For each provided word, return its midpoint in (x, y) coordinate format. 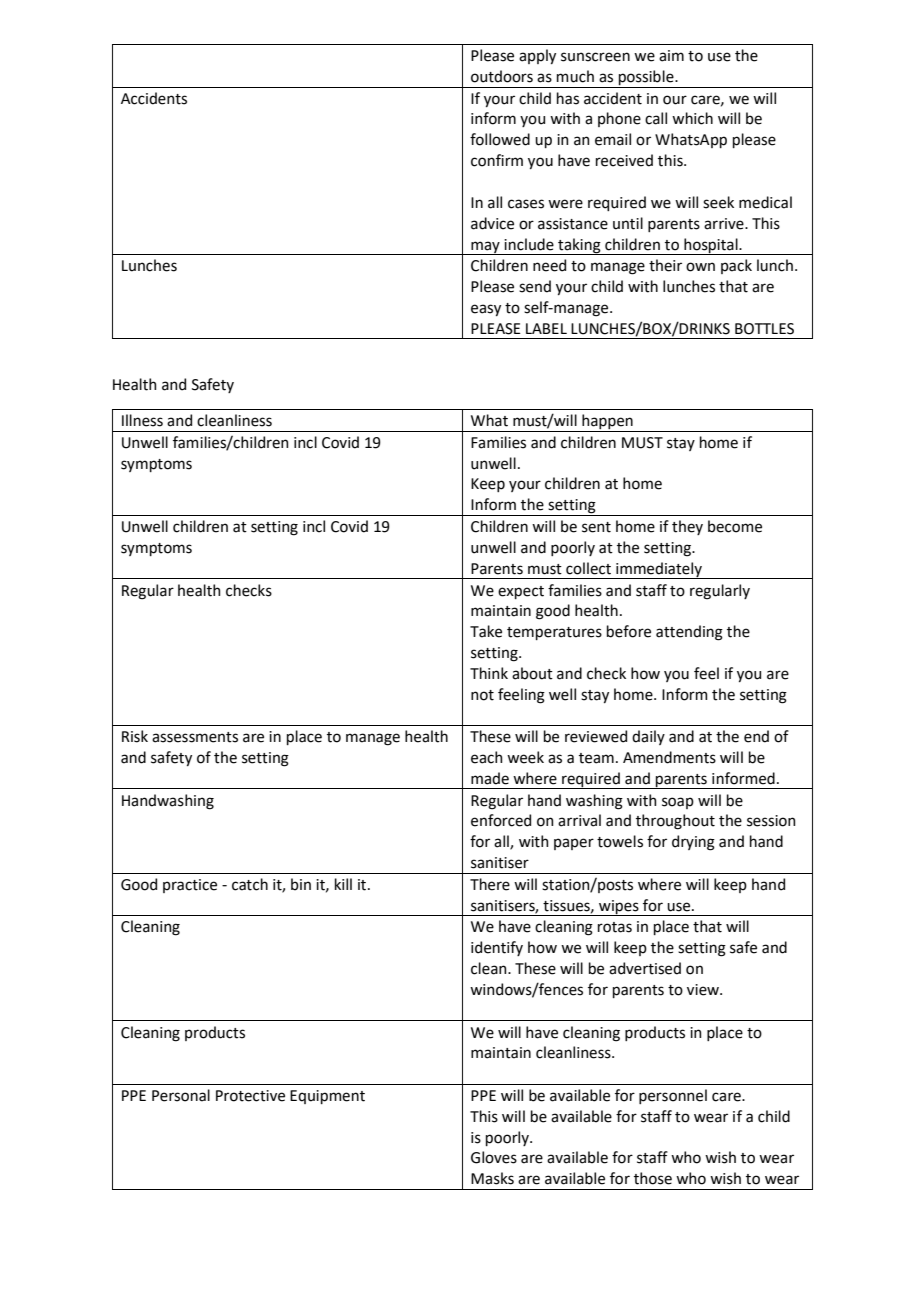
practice (190, 886)
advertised (645, 968)
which (692, 118)
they (687, 527)
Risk (135, 736)
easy (486, 310)
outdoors (502, 76)
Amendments (669, 757)
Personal (181, 1095)
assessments (195, 737)
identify (497, 948)
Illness (142, 420)
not (482, 695)
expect (521, 592)
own (700, 267)
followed (500, 139)
